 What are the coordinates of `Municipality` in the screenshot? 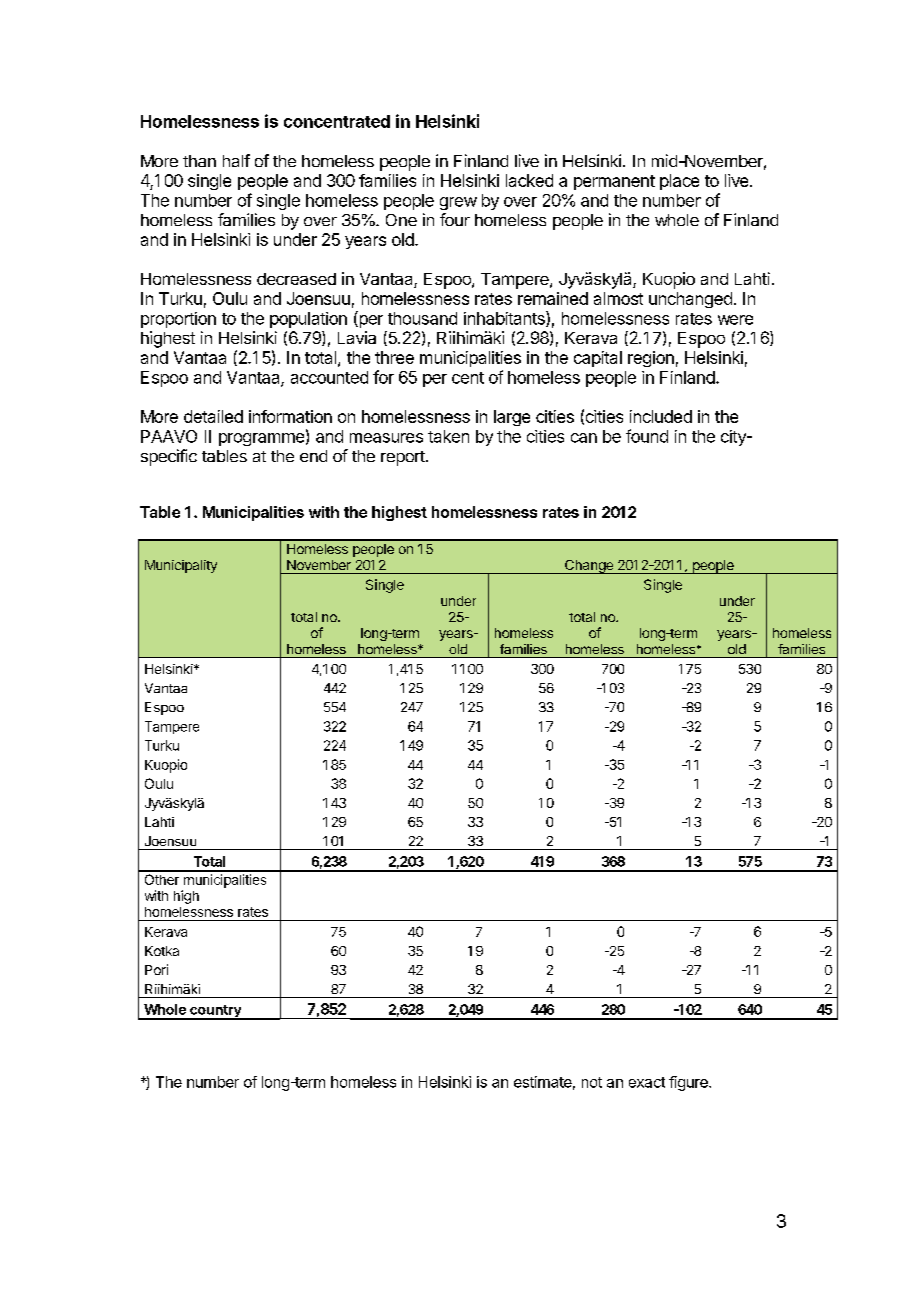 It's located at (181, 566).
